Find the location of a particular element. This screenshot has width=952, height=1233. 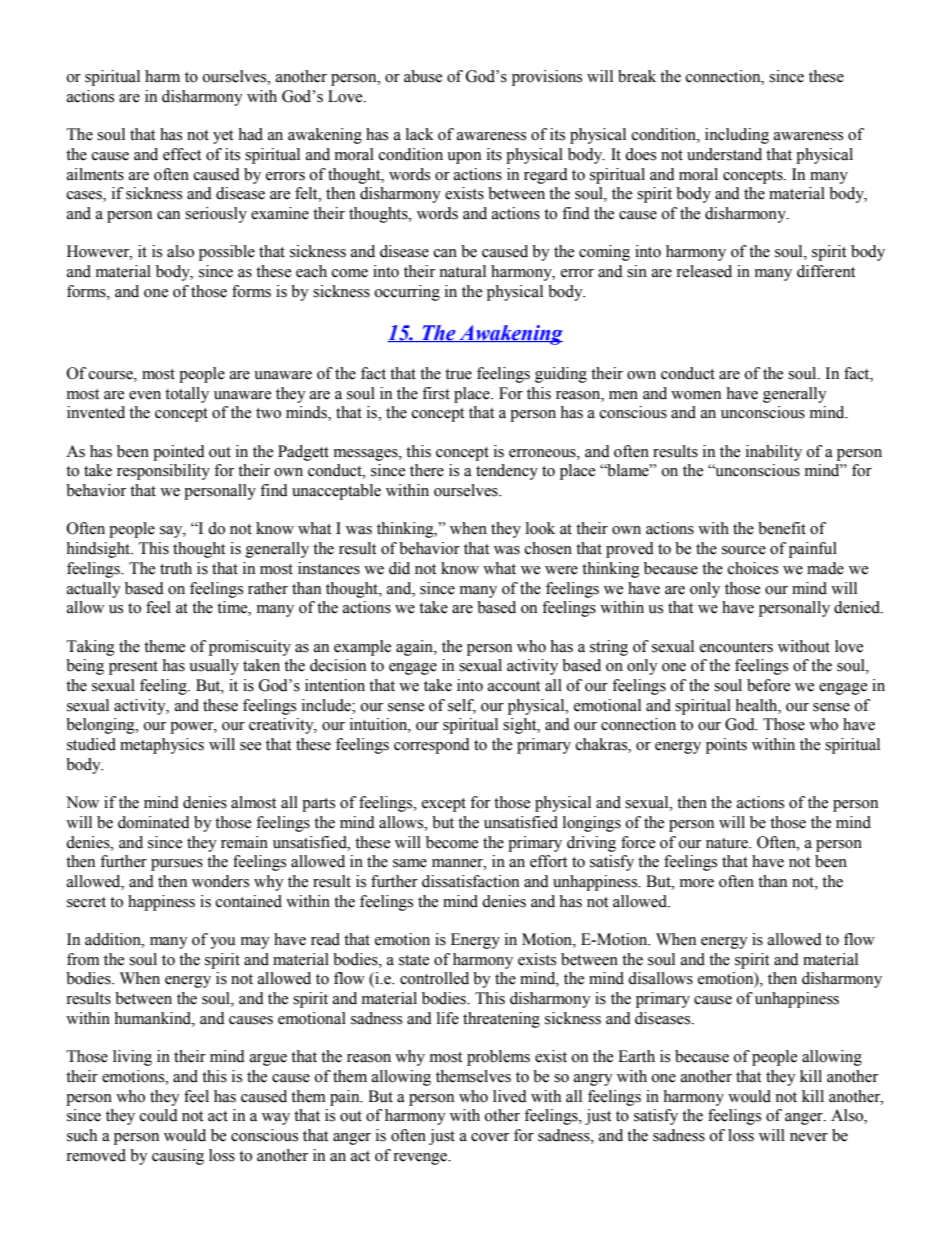

including is located at coordinates (737, 136).
